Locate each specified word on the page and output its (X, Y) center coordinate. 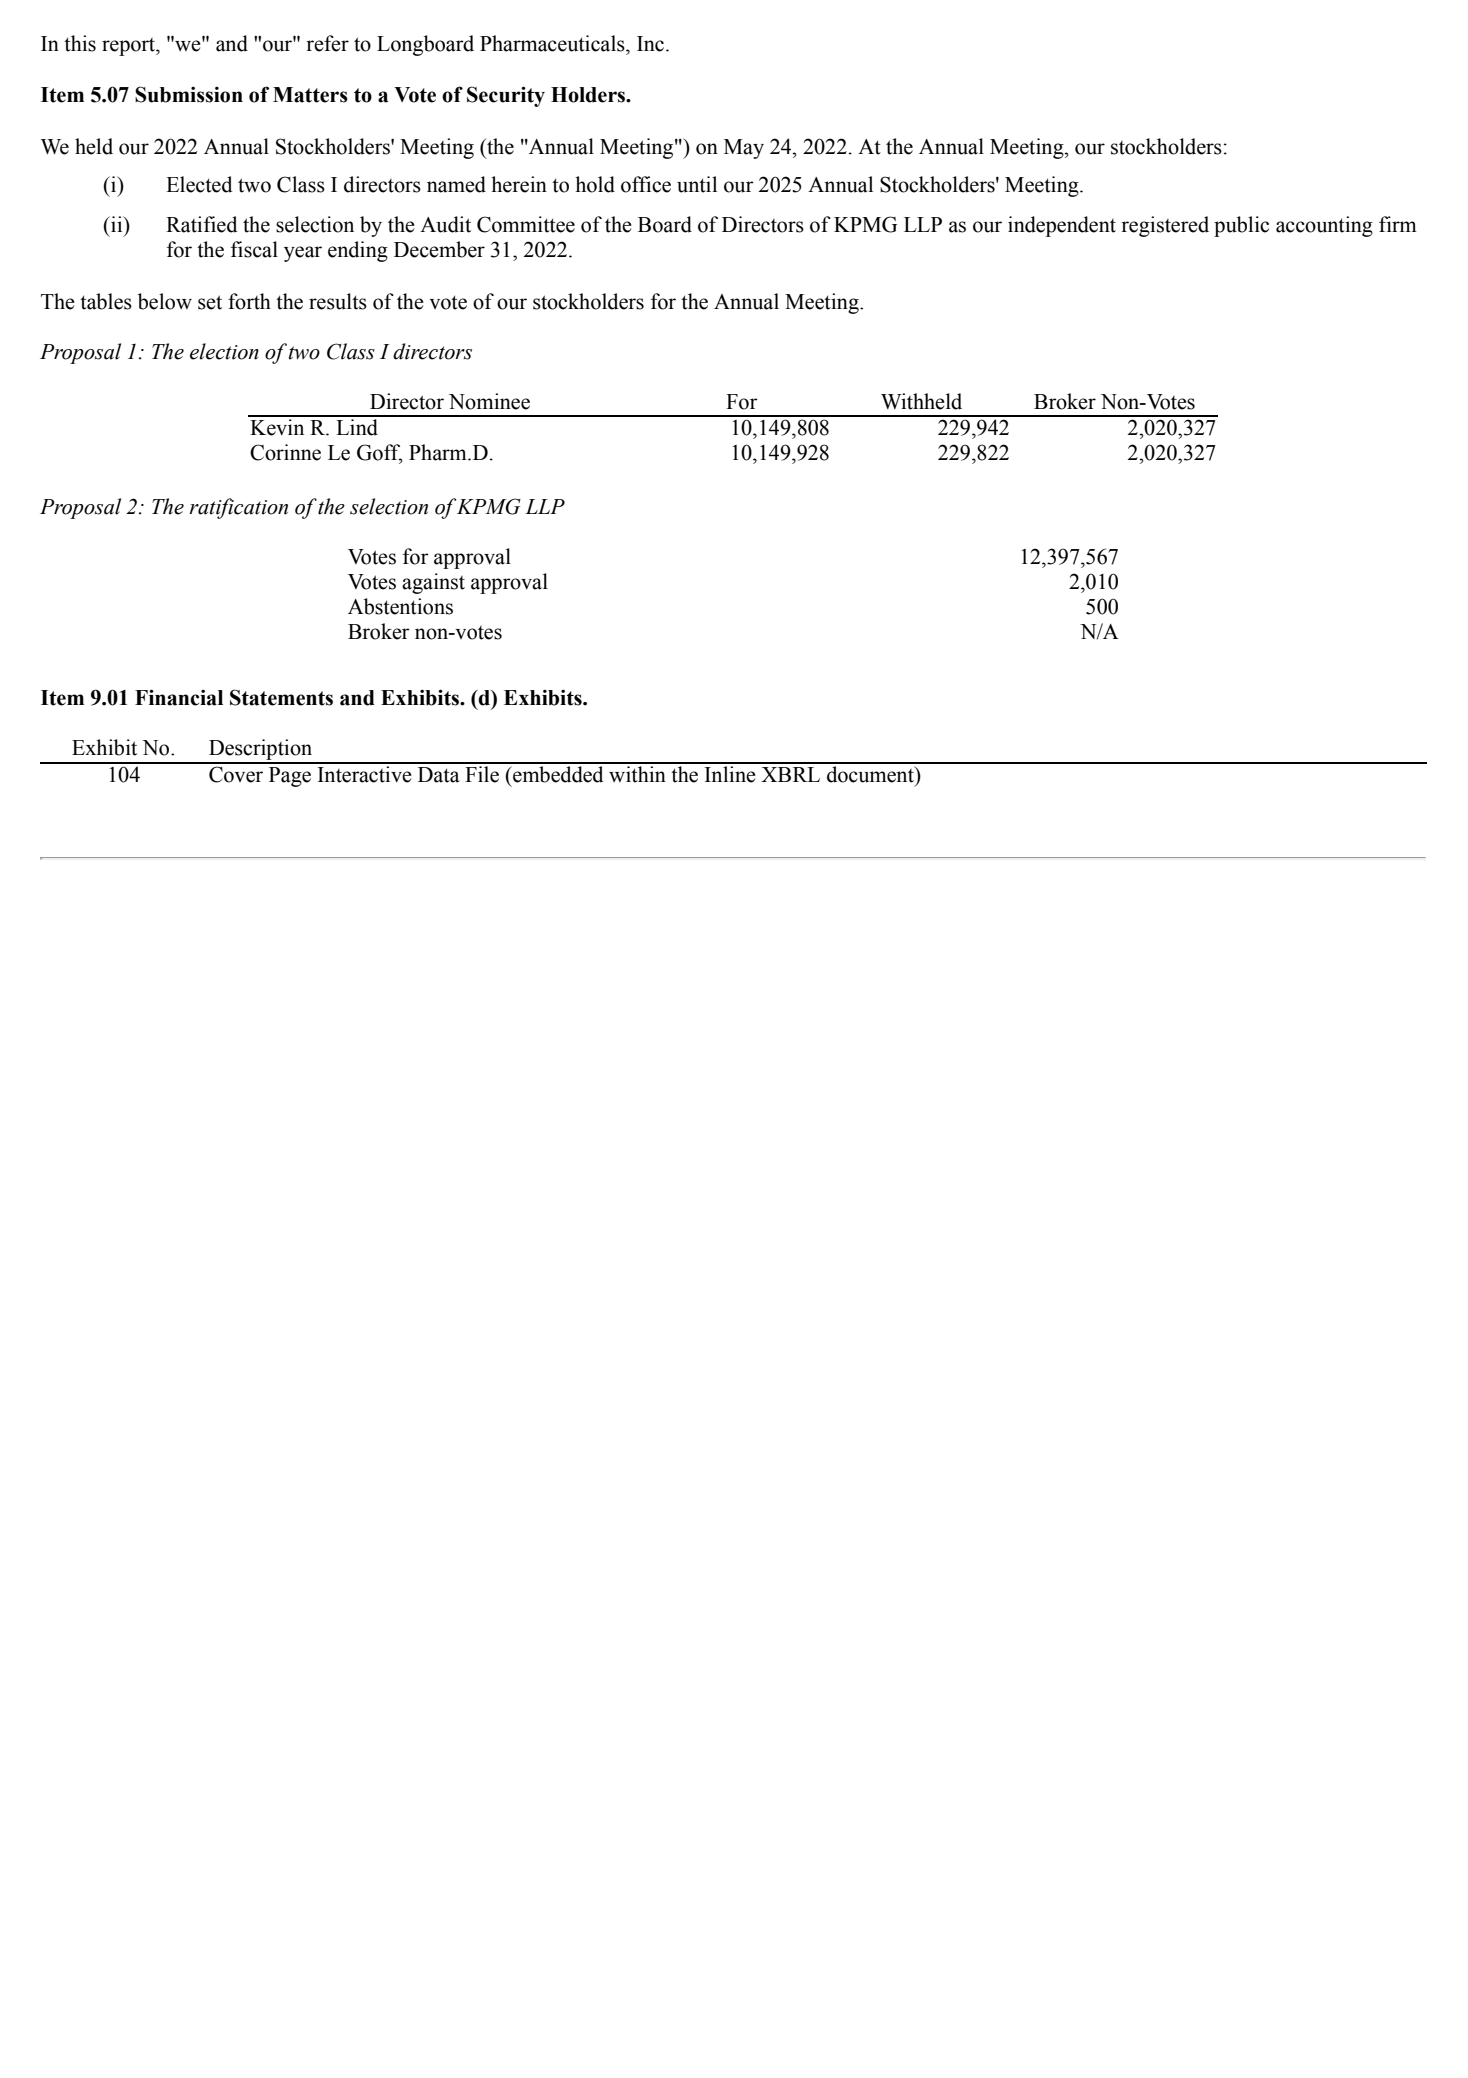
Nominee (489, 401)
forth (249, 301)
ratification (238, 508)
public (1241, 226)
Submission (189, 94)
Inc (650, 44)
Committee (526, 224)
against (433, 583)
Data (439, 775)
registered (1165, 226)
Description (261, 751)
